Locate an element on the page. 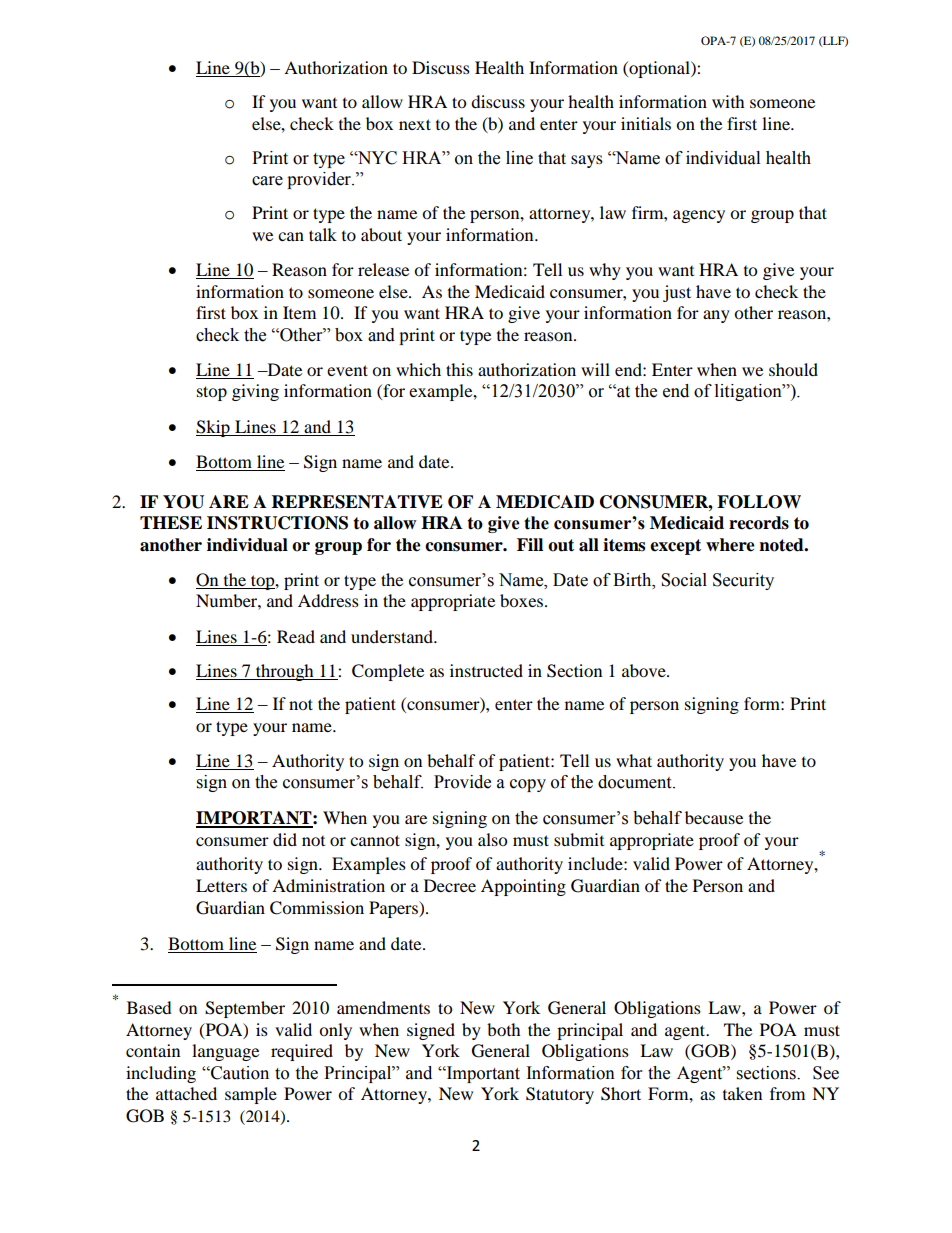 The width and height of the image is (952, 1233). taken is located at coordinates (742, 1093).
